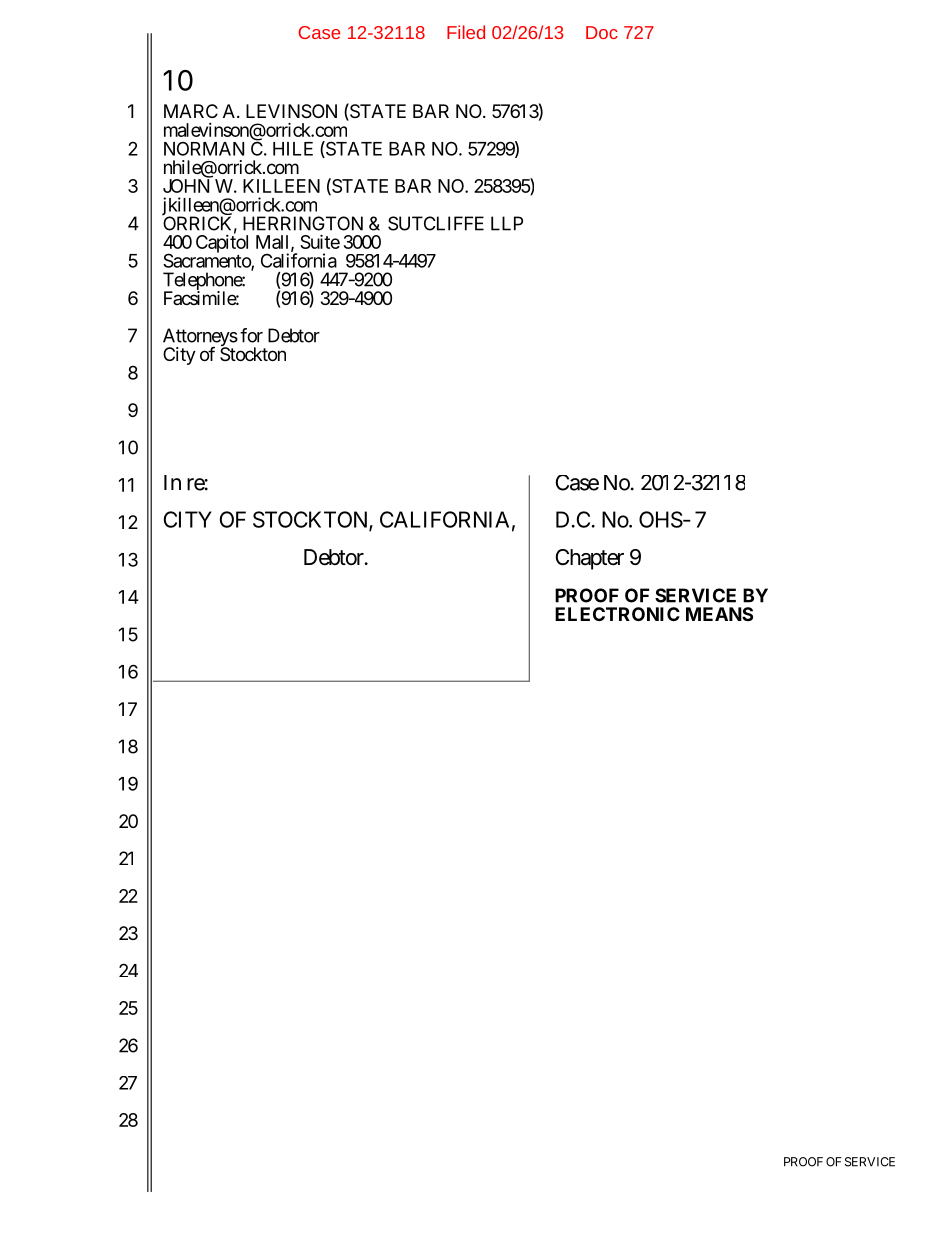 This screenshot has width=952, height=1233. Describe the element at coordinates (191, 111) in the screenshot. I see `MARC` at that location.
